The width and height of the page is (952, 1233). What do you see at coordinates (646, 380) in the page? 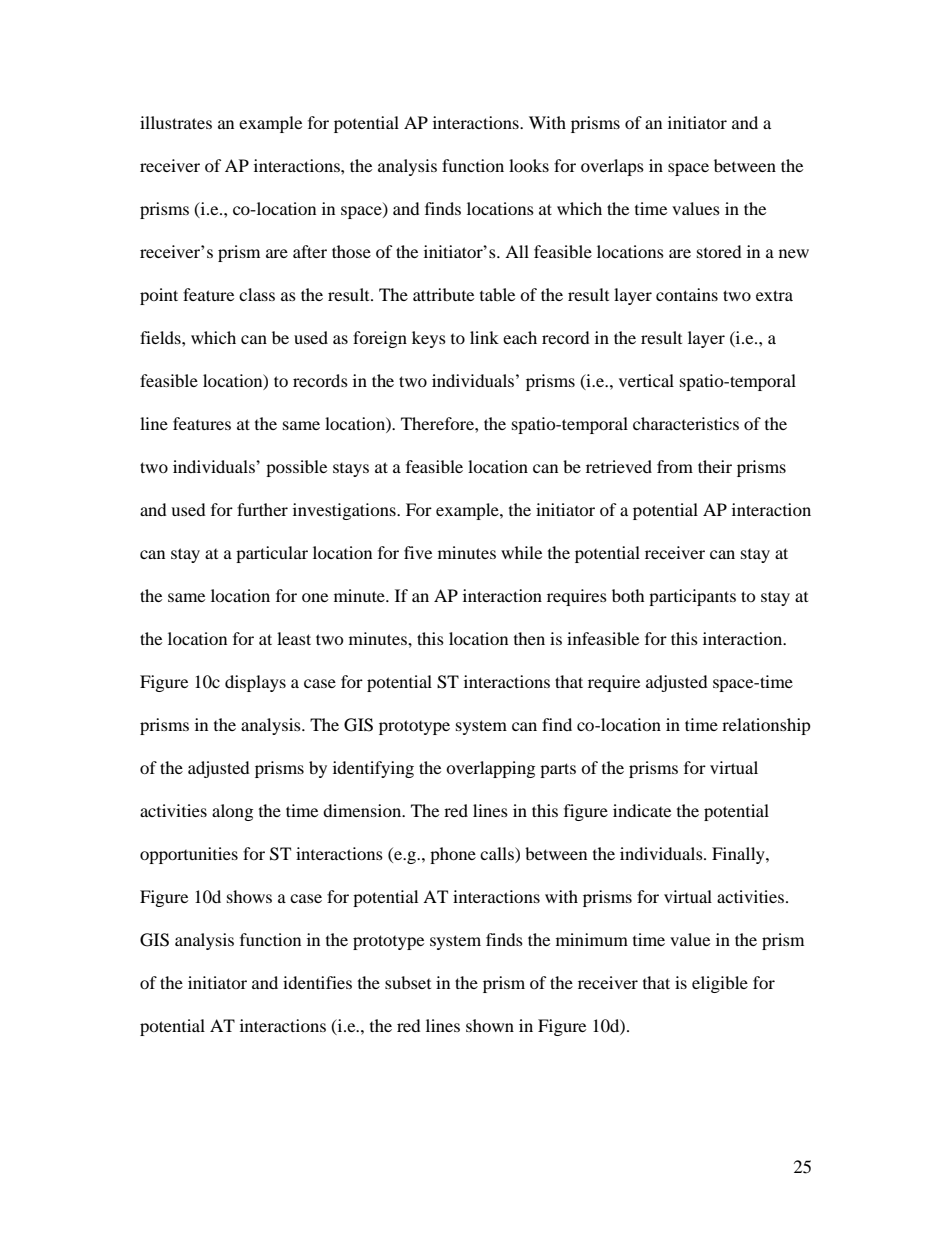
I see `vertical` at bounding box center [646, 380].
